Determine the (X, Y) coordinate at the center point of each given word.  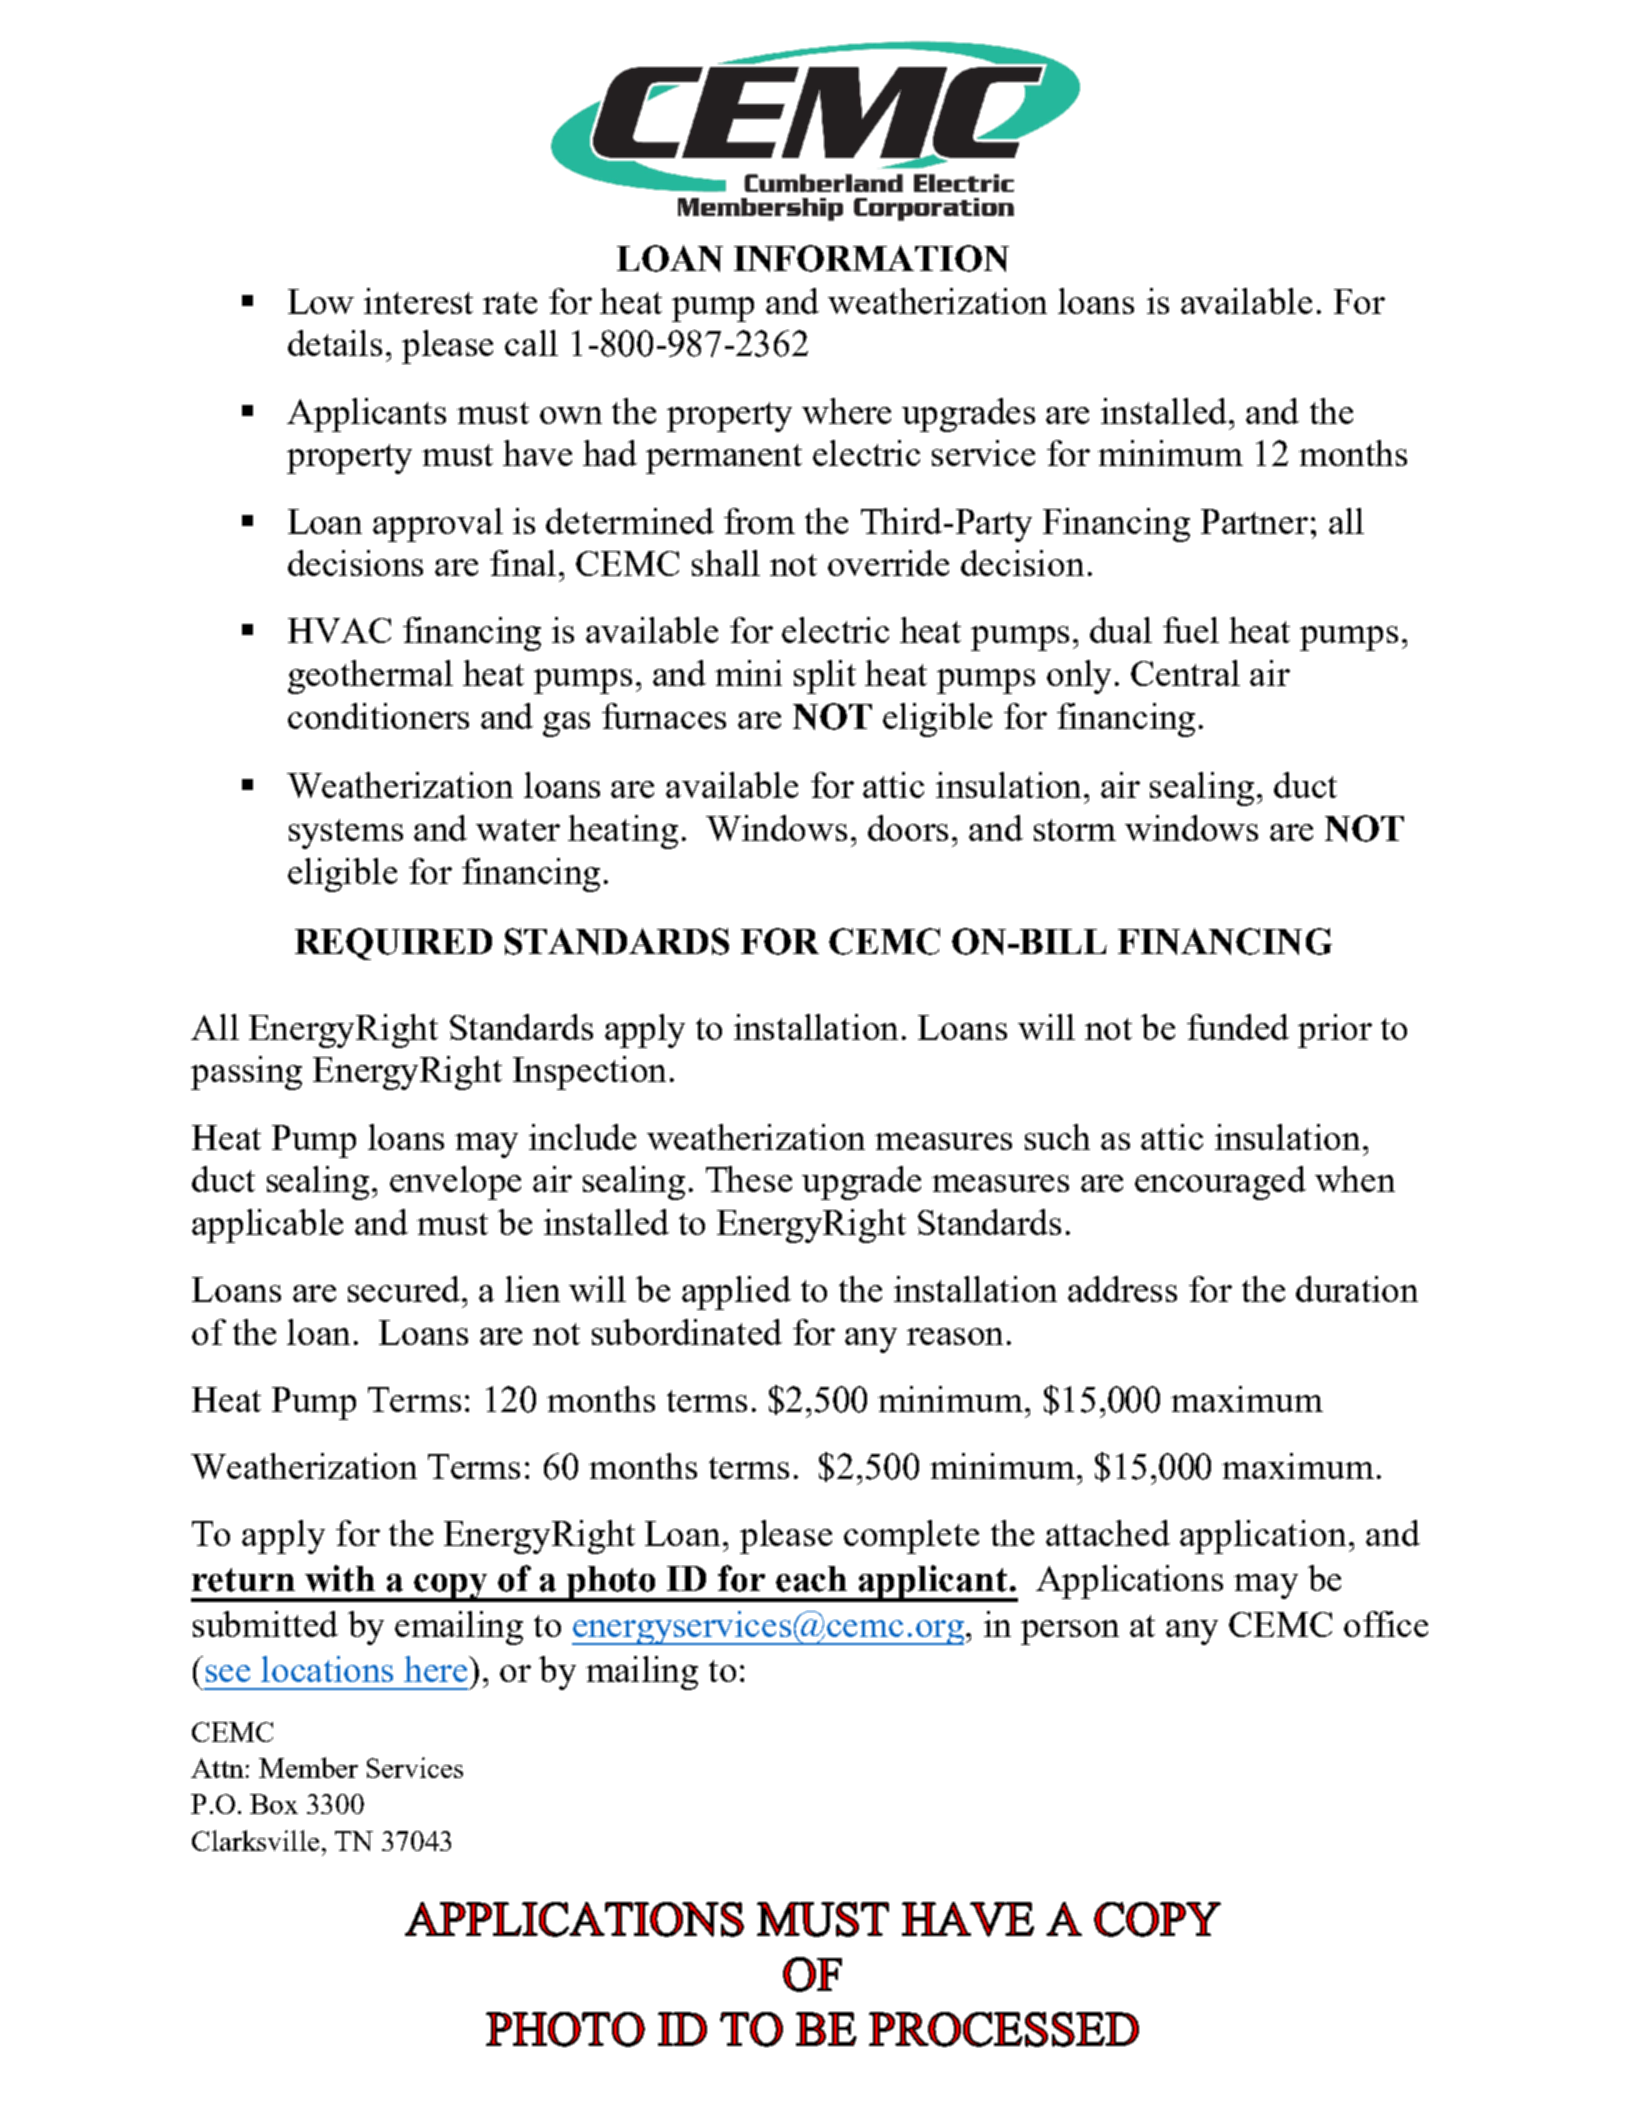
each (811, 1579)
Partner (1254, 521)
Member (308, 1767)
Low (321, 301)
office (1386, 1624)
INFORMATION (871, 258)
